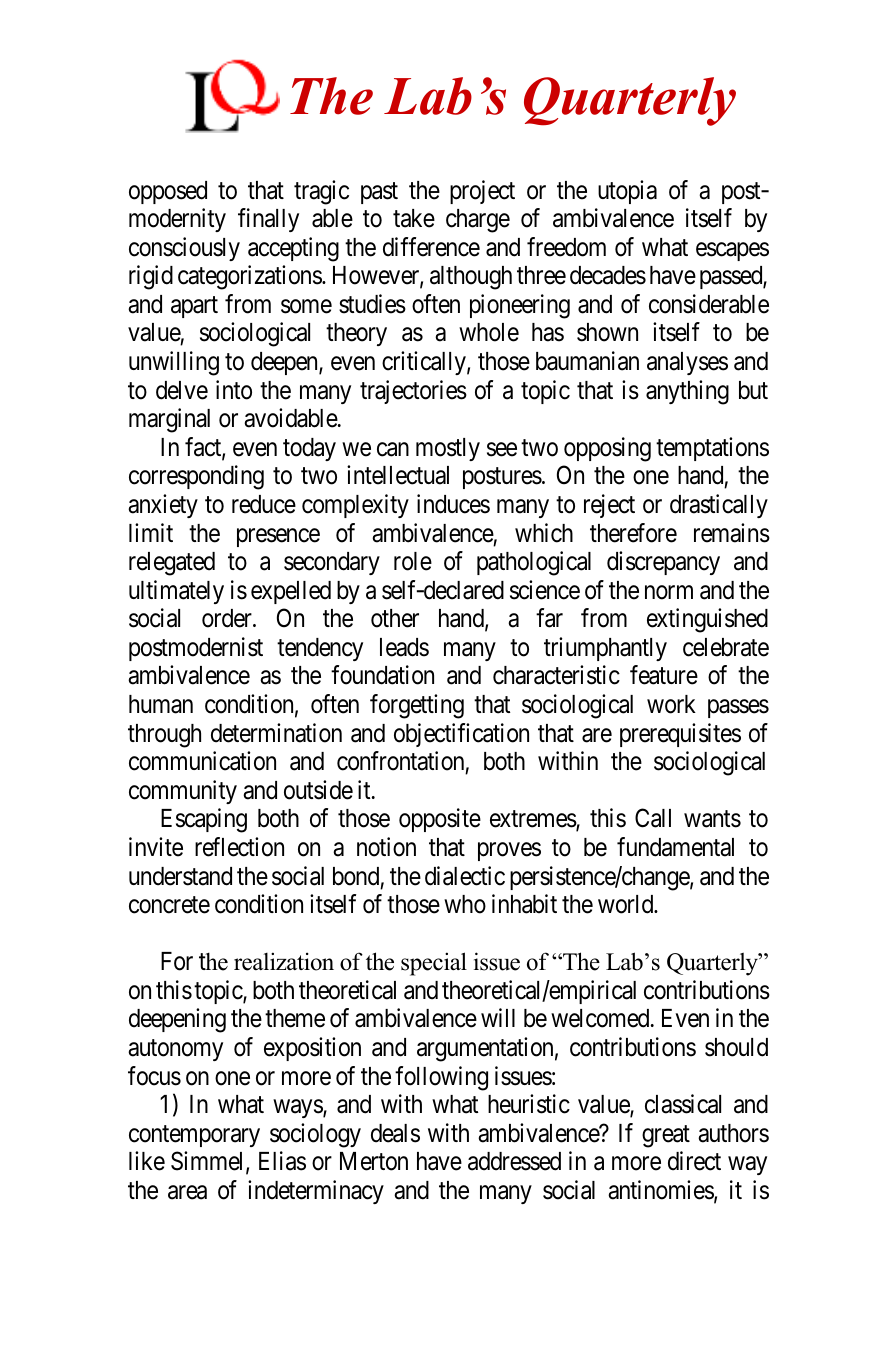  Describe the element at coordinates (694, 1161) in the page. I see `direct` at that location.
